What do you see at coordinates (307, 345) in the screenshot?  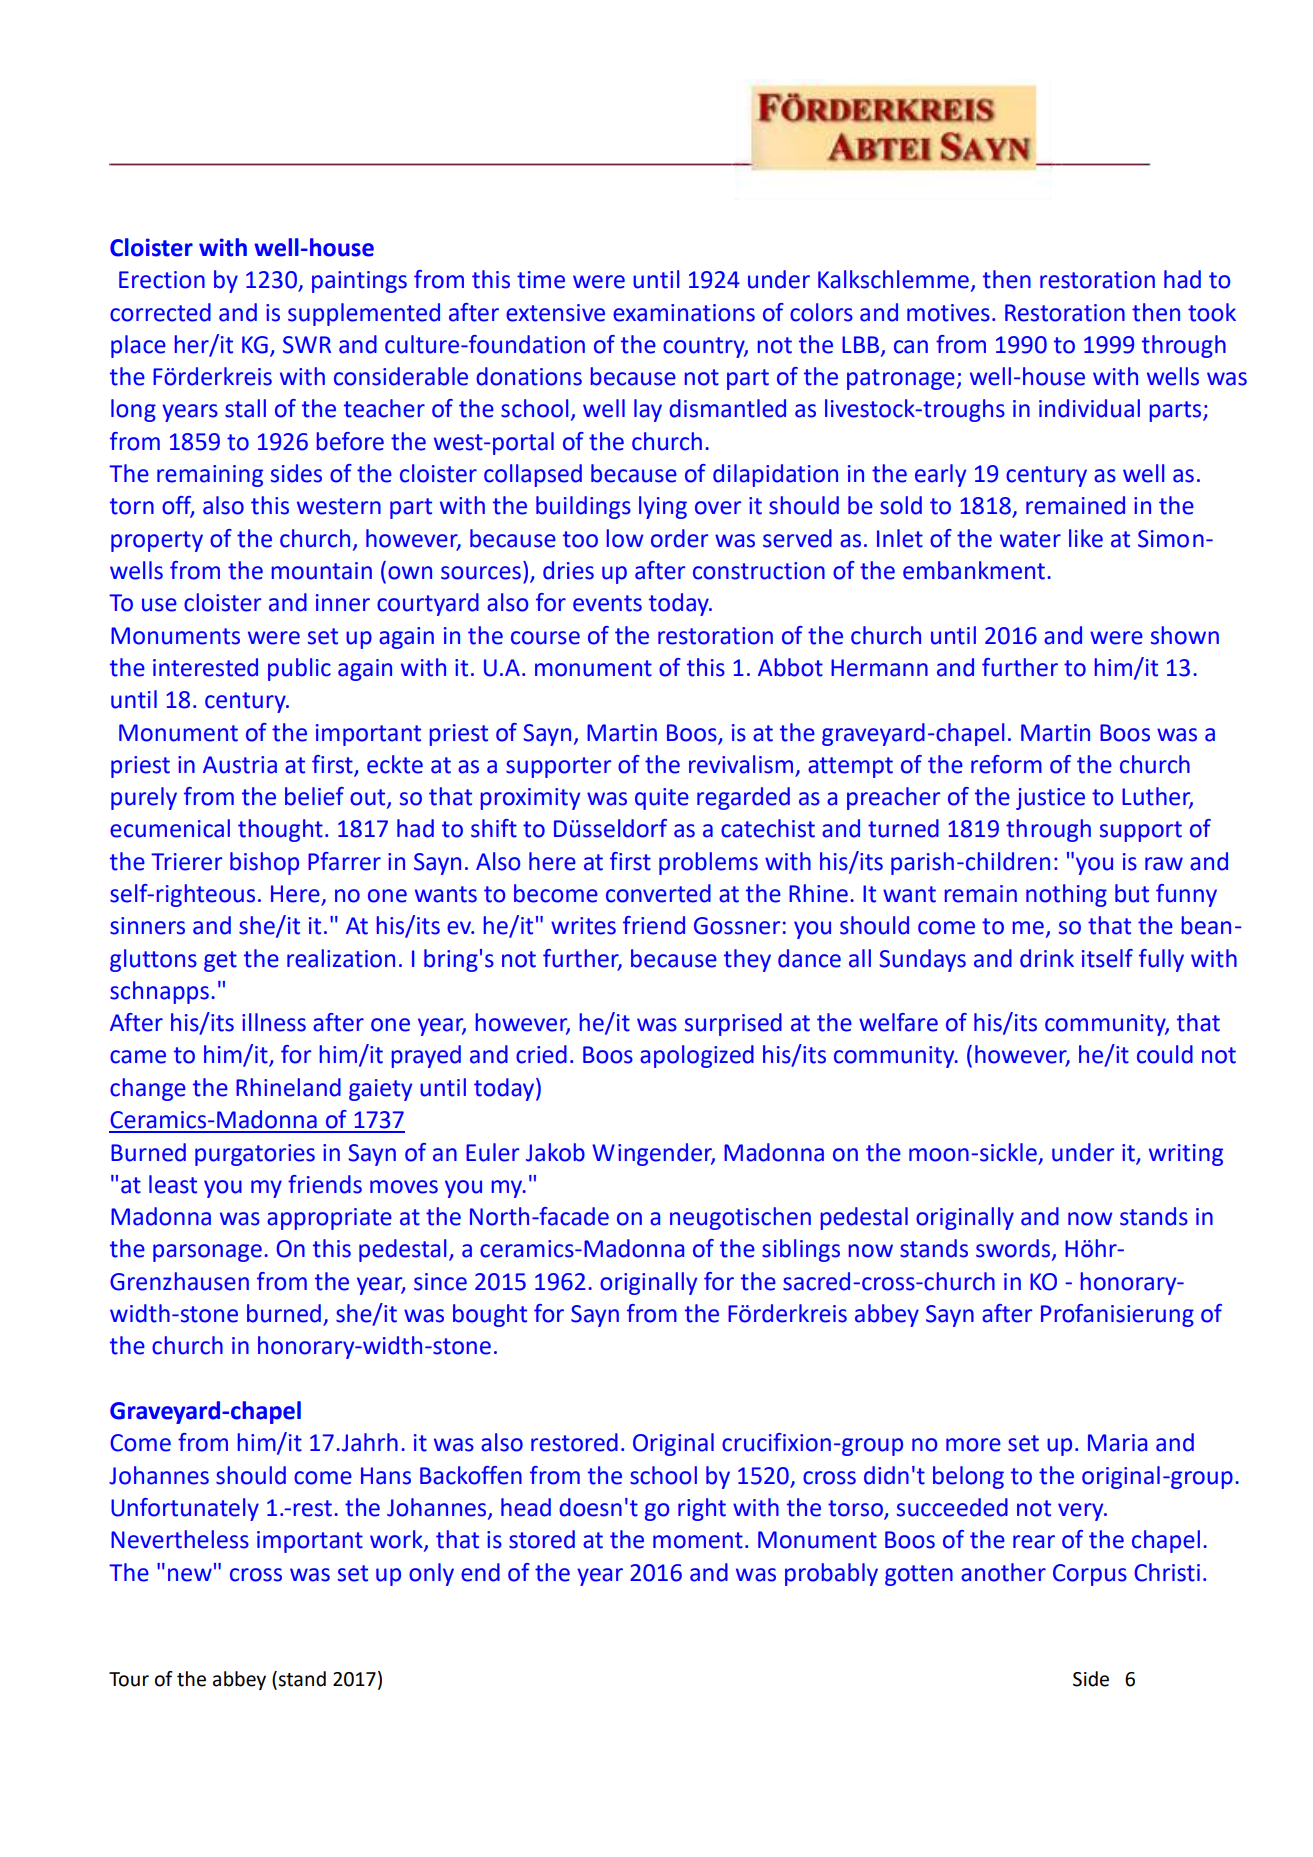 I see `SWR` at bounding box center [307, 345].
